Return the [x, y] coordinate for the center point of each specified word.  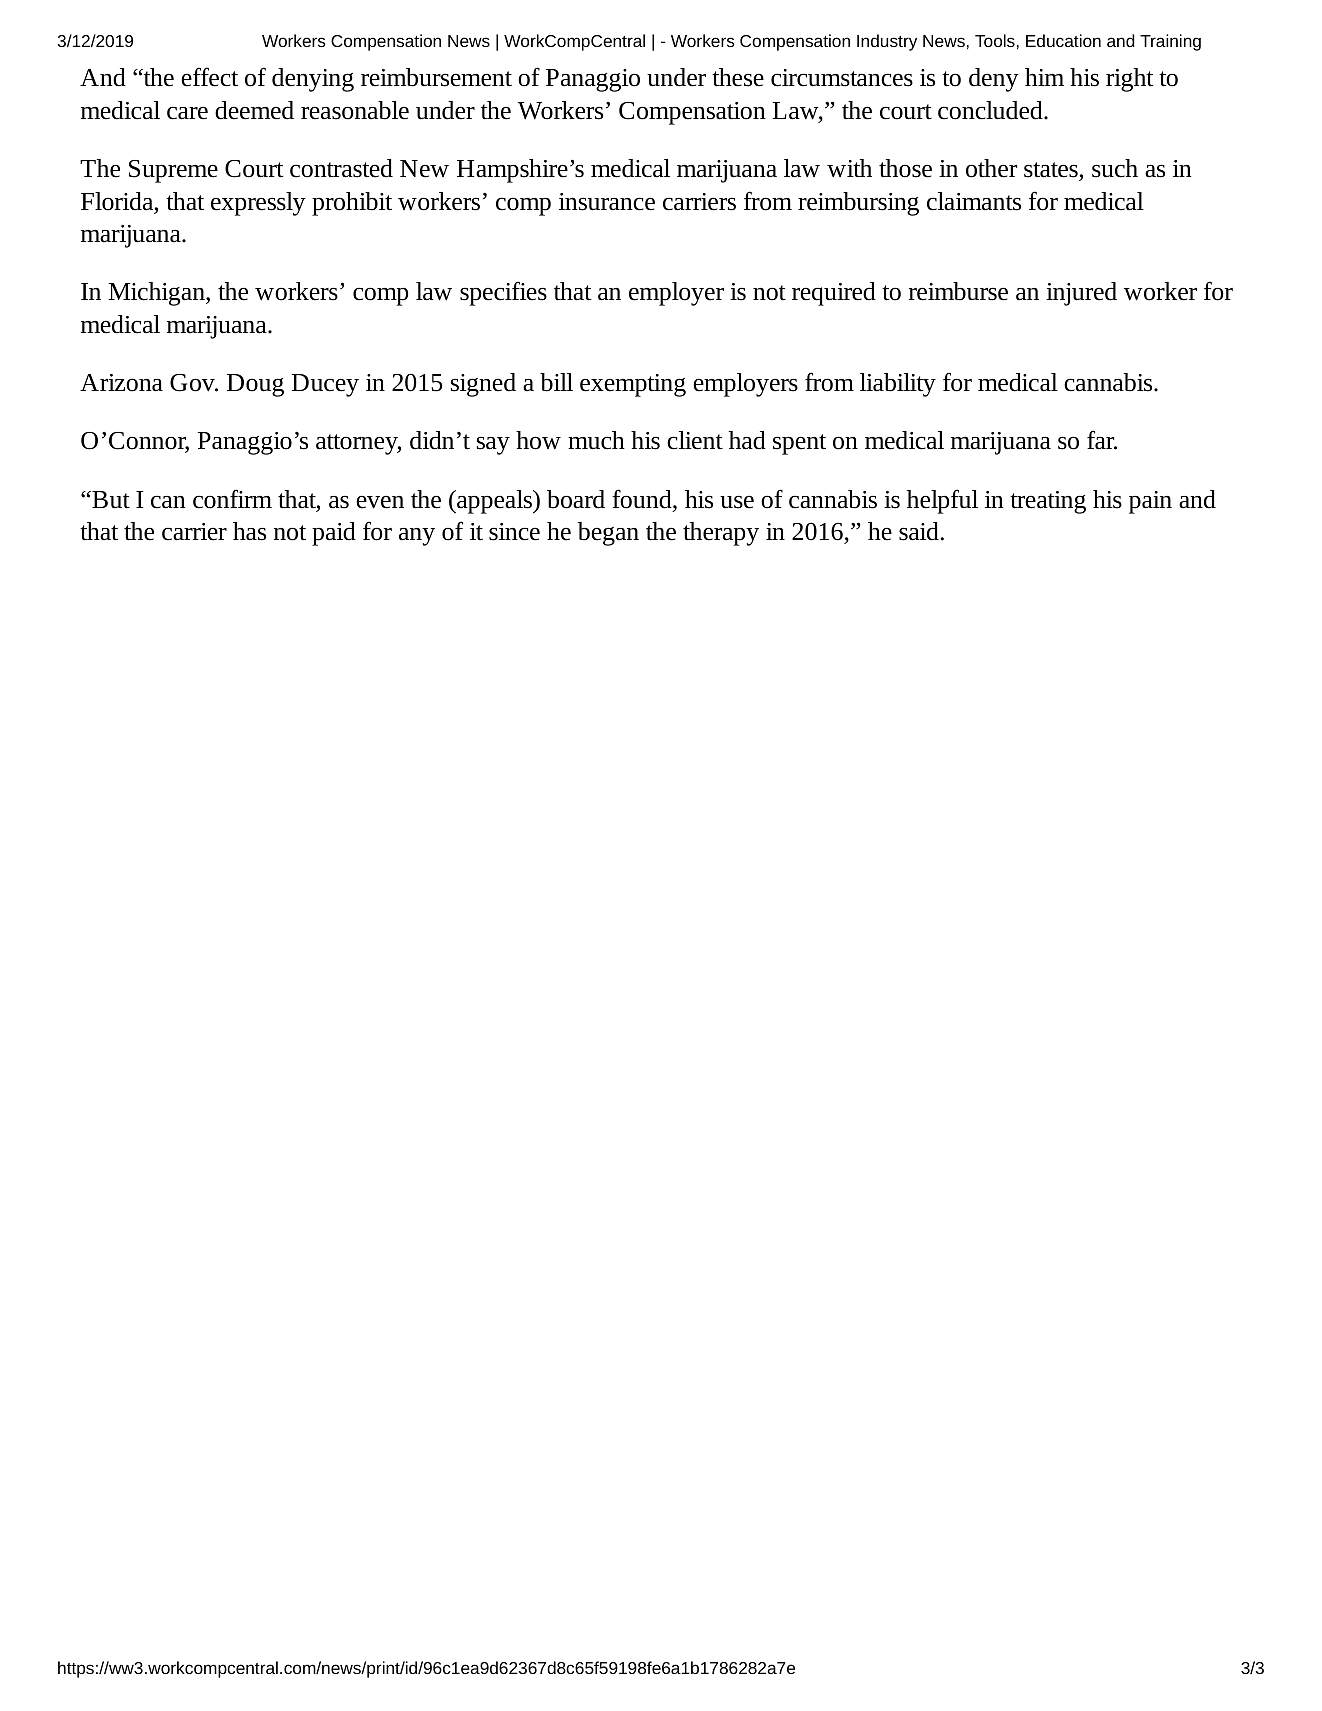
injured [1081, 294]
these [738, 77]
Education [1063, 40]
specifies [503, 293]
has [249, 531]
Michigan [158, 294]
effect [209, 77]
